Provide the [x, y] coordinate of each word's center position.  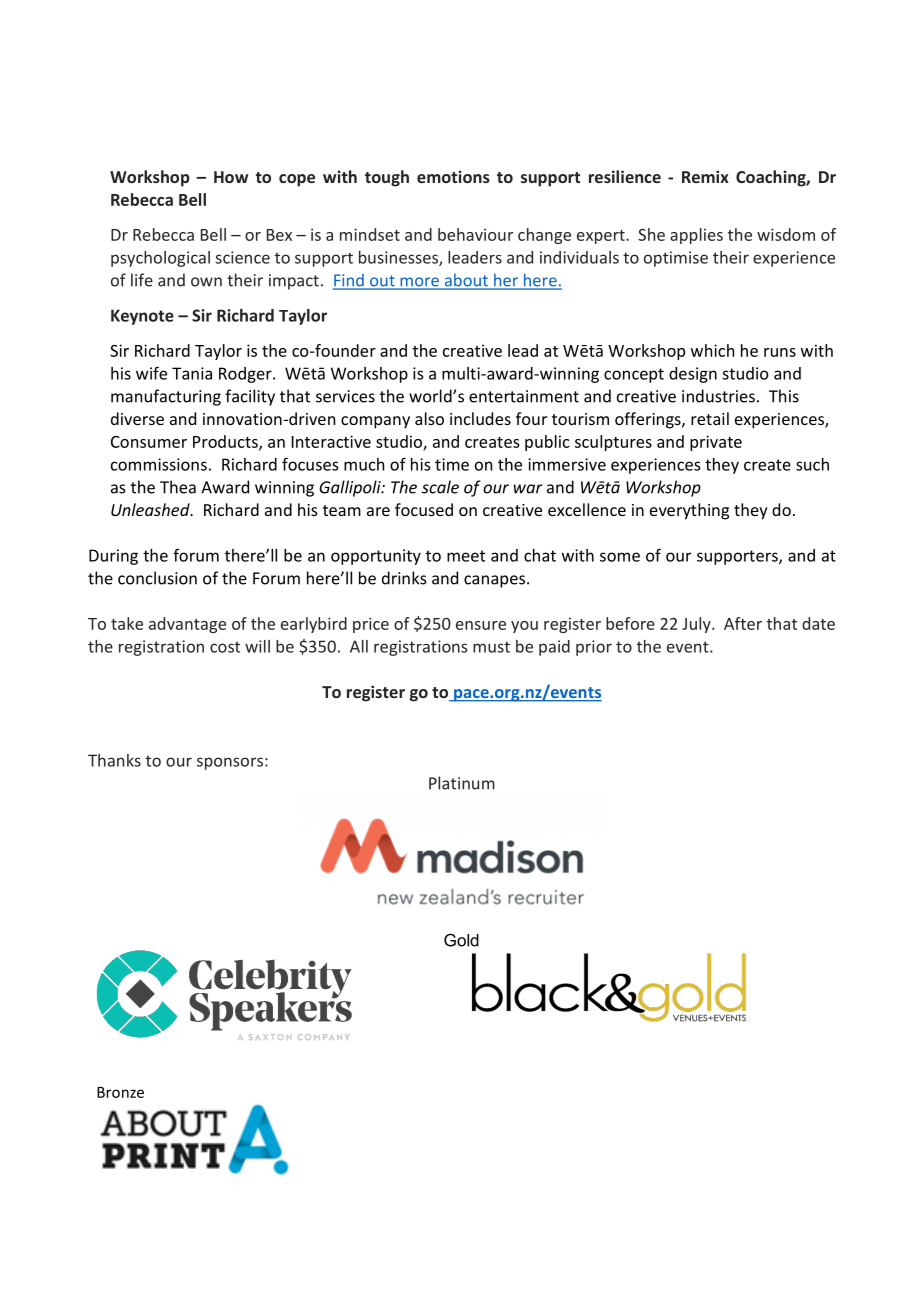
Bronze [120, 1092]
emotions [453, 176]
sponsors [230, 763]
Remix [705, 176]
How [231, 177]
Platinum [462, 783]
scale [440, 487]
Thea [178, 487]
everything [689, 511]
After [743, 623]
